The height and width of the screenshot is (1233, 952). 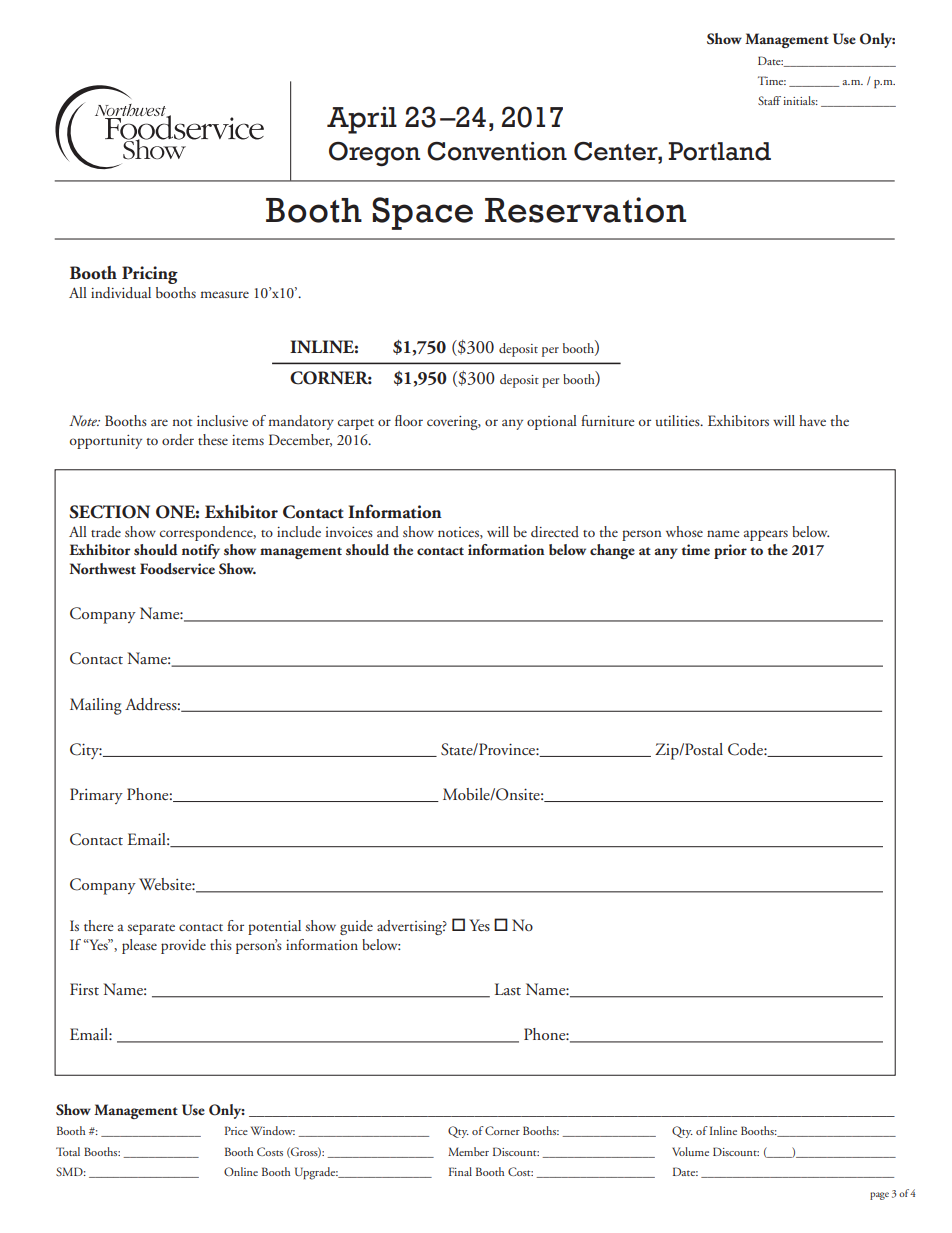 I want to click on Mailing, so click(x=96, y=706).
